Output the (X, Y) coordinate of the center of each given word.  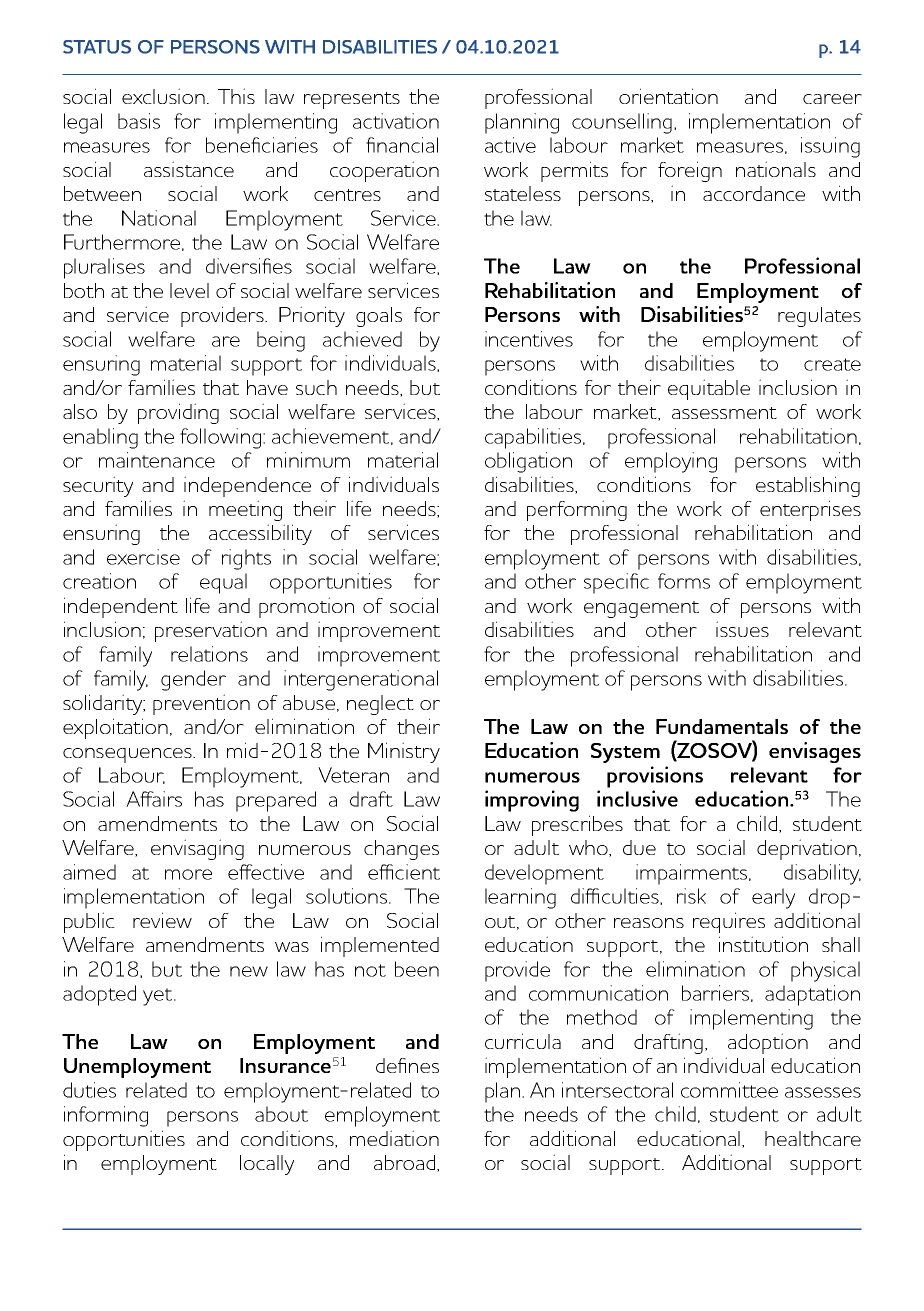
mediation (394, 1138)
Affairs (154, 799)
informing (106, 1116)
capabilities (534, 438)
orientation (668, 96)
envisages (815, 752)
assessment (724, 413)
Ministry (404, 752)
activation (396, 121)
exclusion (163, 96)
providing (178, 413)
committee (729, 1090)
